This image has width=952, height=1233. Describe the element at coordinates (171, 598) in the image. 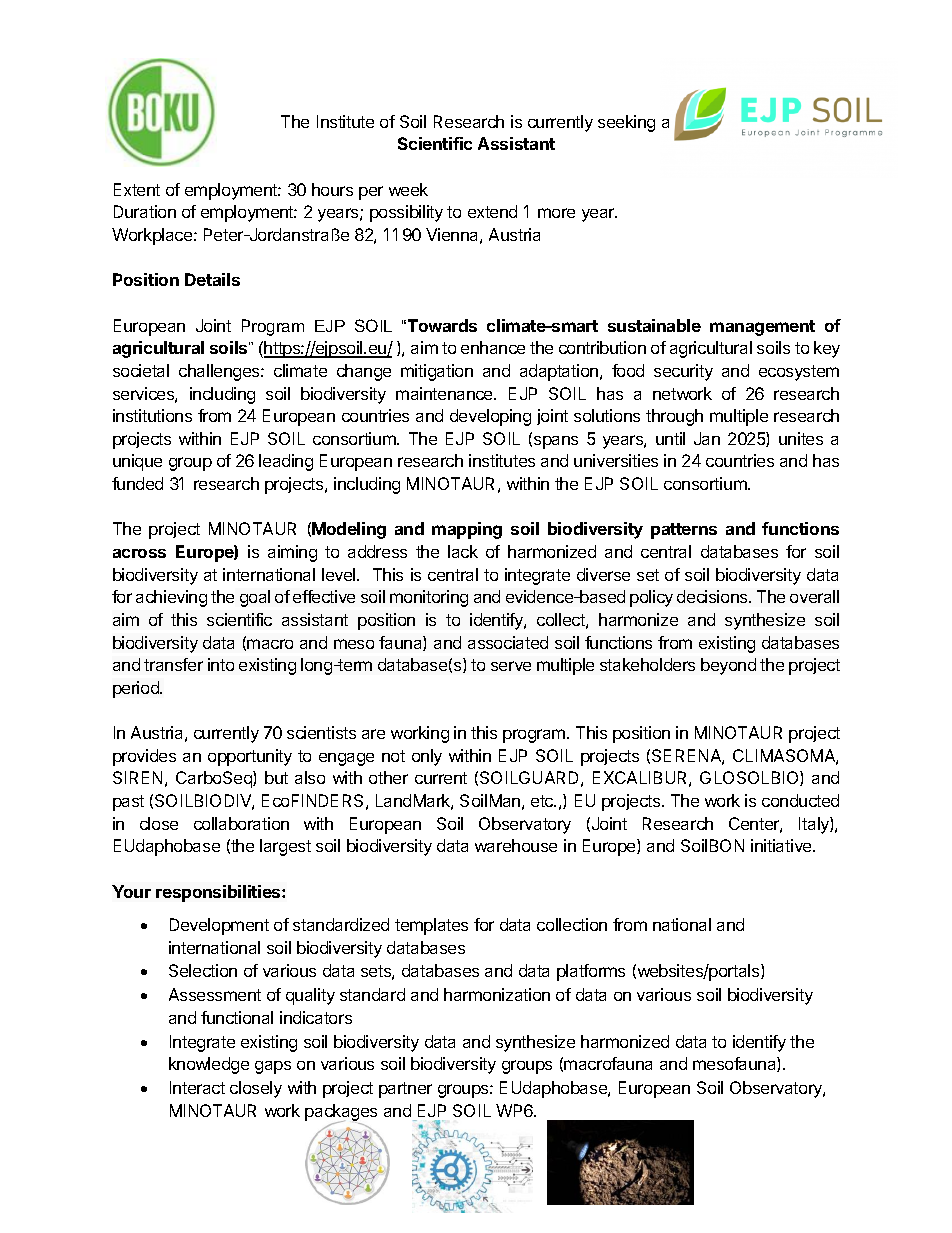

I see `achieving` at that location.
